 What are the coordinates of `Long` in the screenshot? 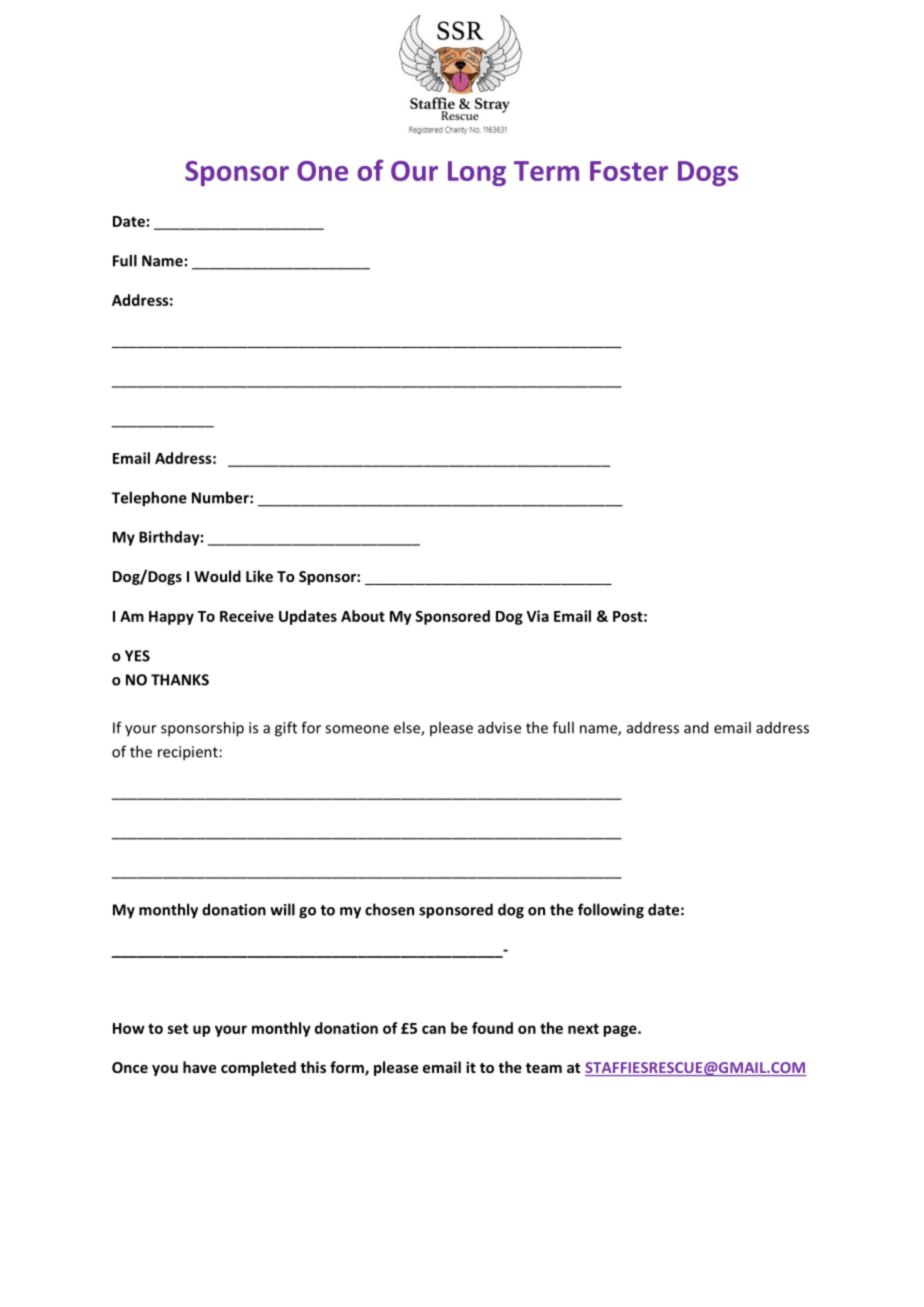 It's located at (477, 173).
